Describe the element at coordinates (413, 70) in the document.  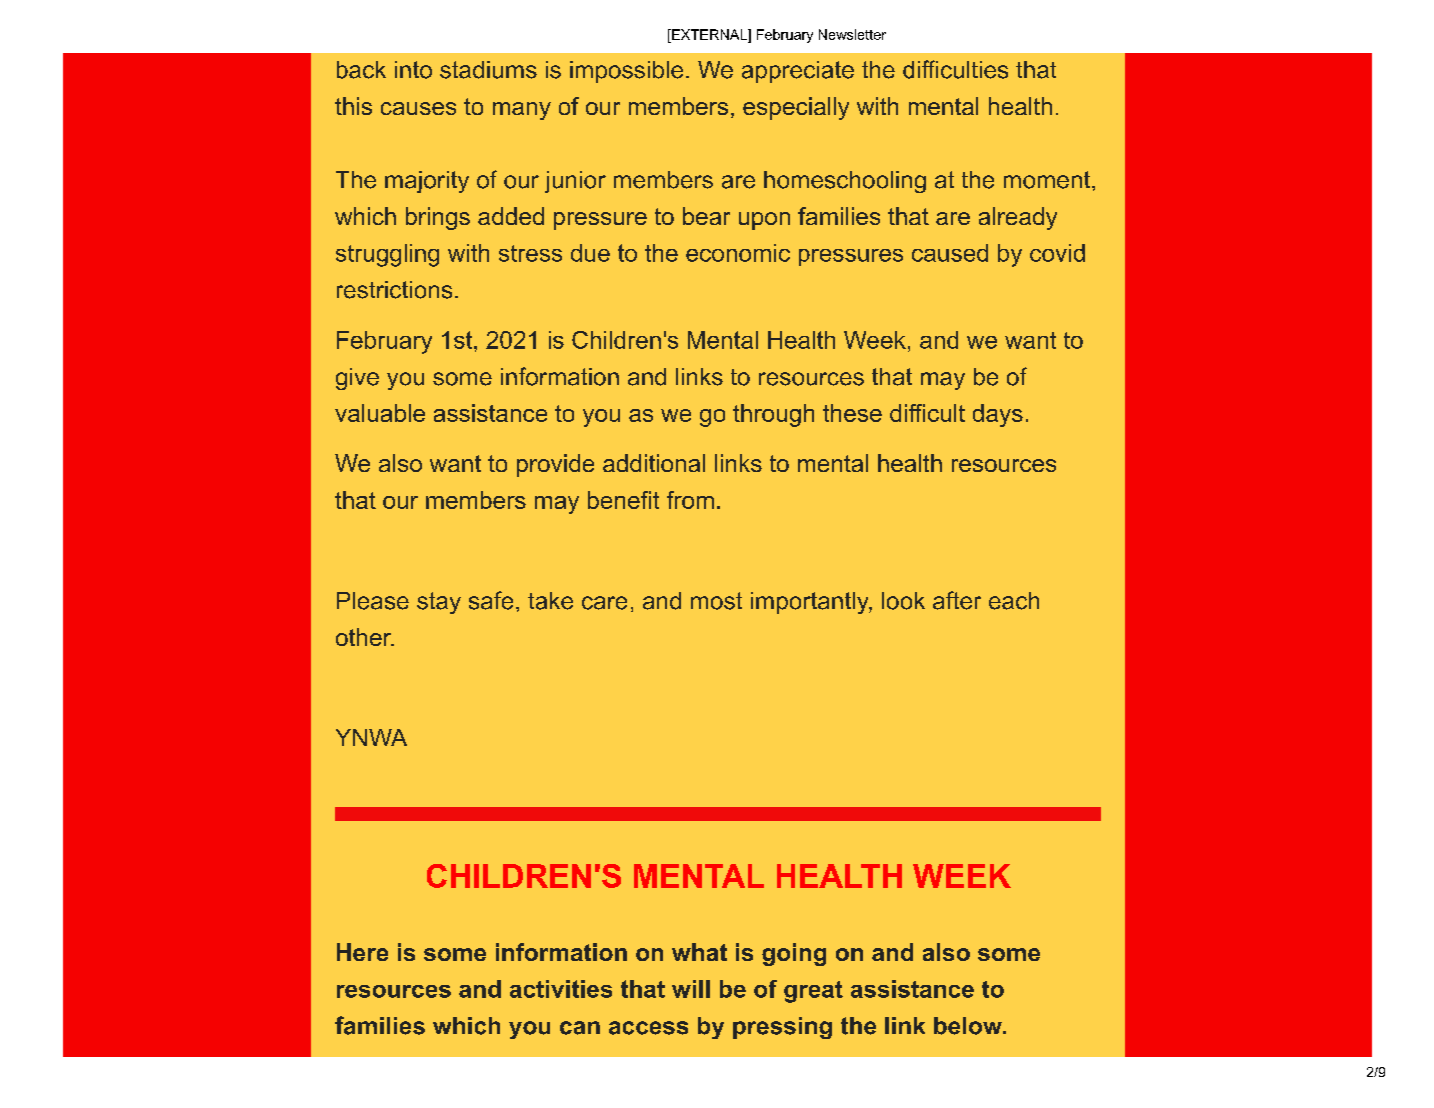
I see `into` at that location.
